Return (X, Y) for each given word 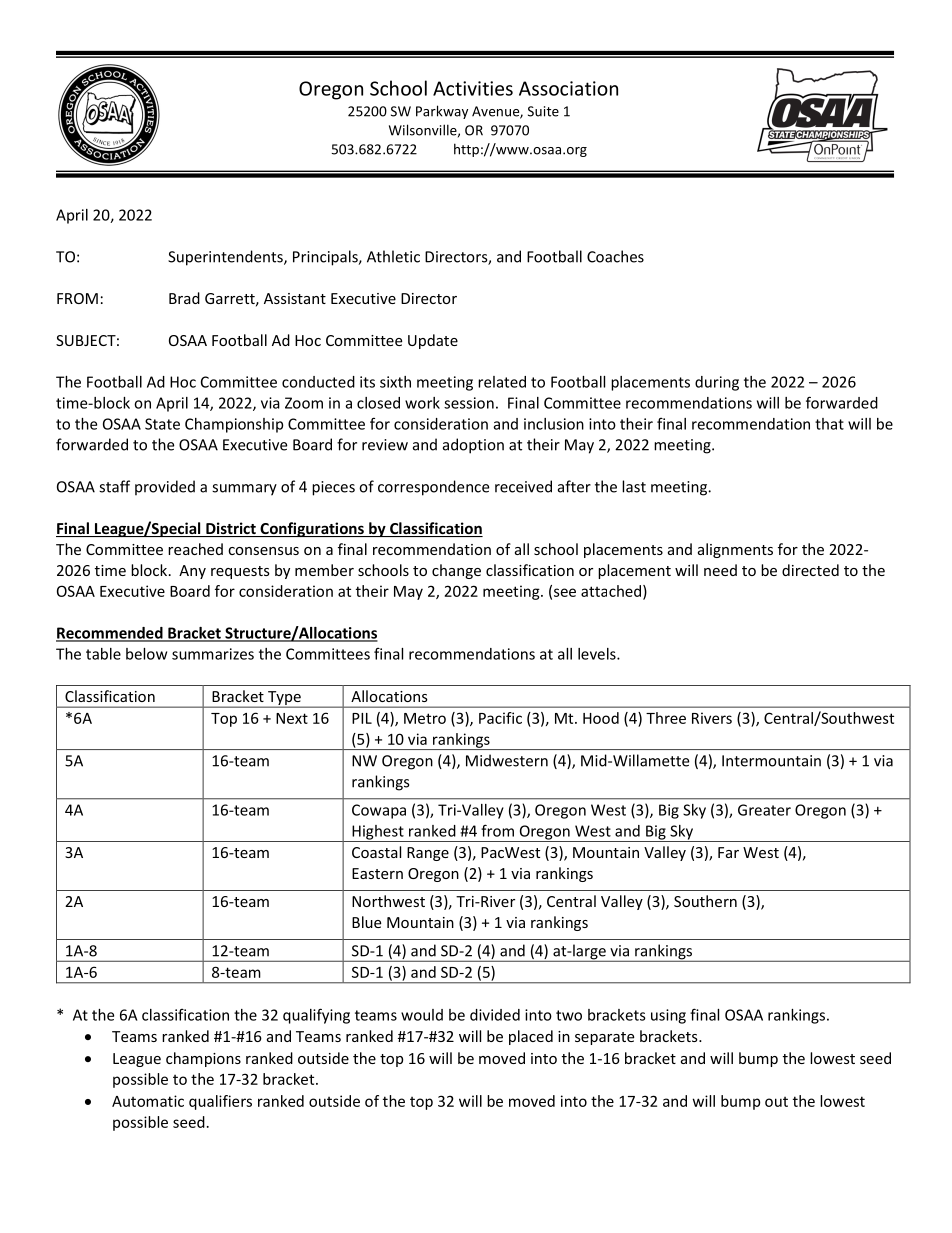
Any (192, 572)
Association (568, 88)
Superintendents (226, 258)
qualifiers (220, 1102)
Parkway (442, 112)
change (456, 571)
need (720, 570)
